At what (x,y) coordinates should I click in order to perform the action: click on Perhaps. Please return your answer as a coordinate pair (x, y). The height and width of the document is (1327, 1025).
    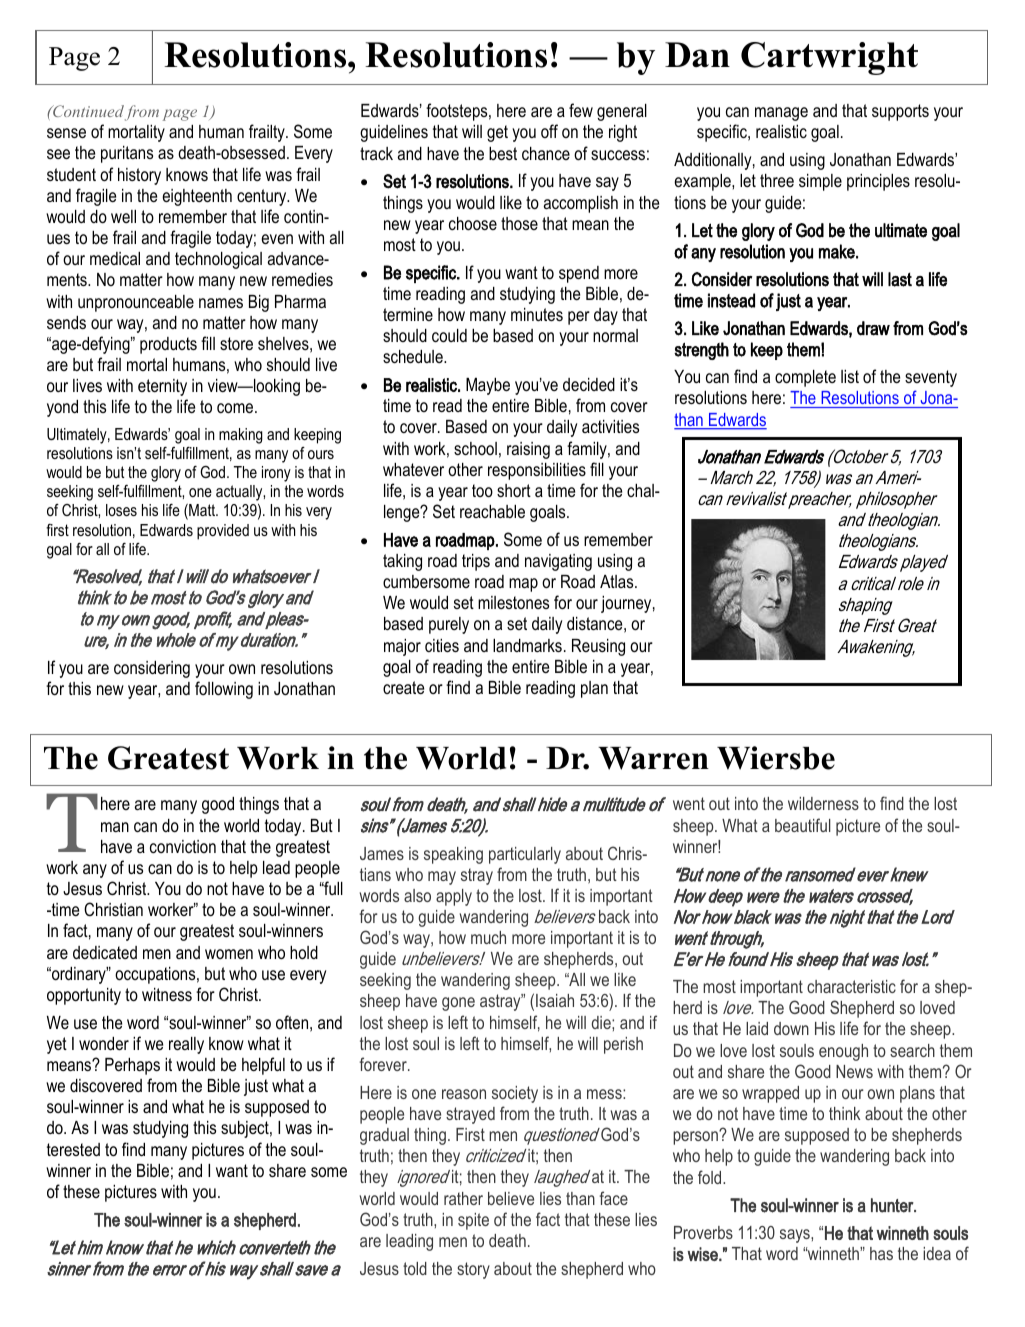
    Looking at the image, I should click on (132, 1066).
